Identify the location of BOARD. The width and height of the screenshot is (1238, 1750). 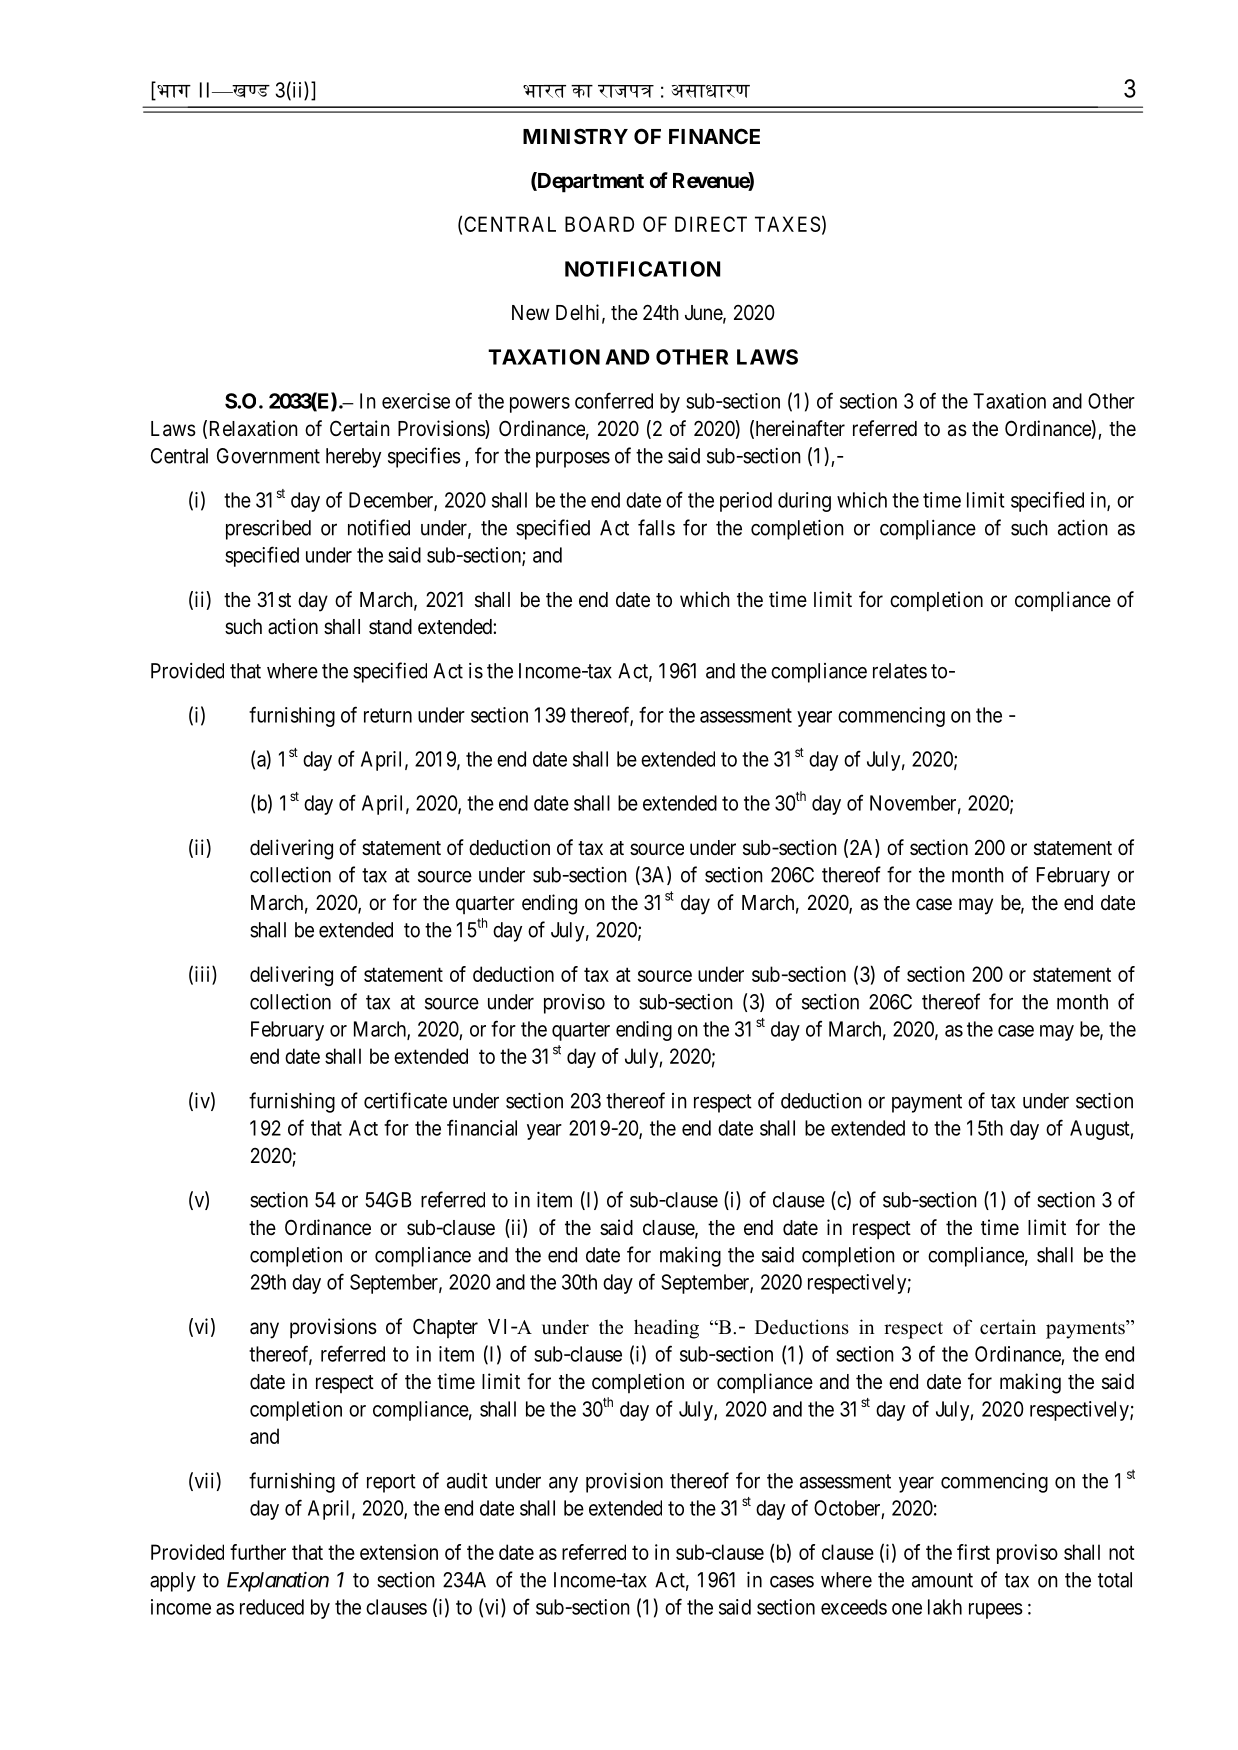
(599, 224).
